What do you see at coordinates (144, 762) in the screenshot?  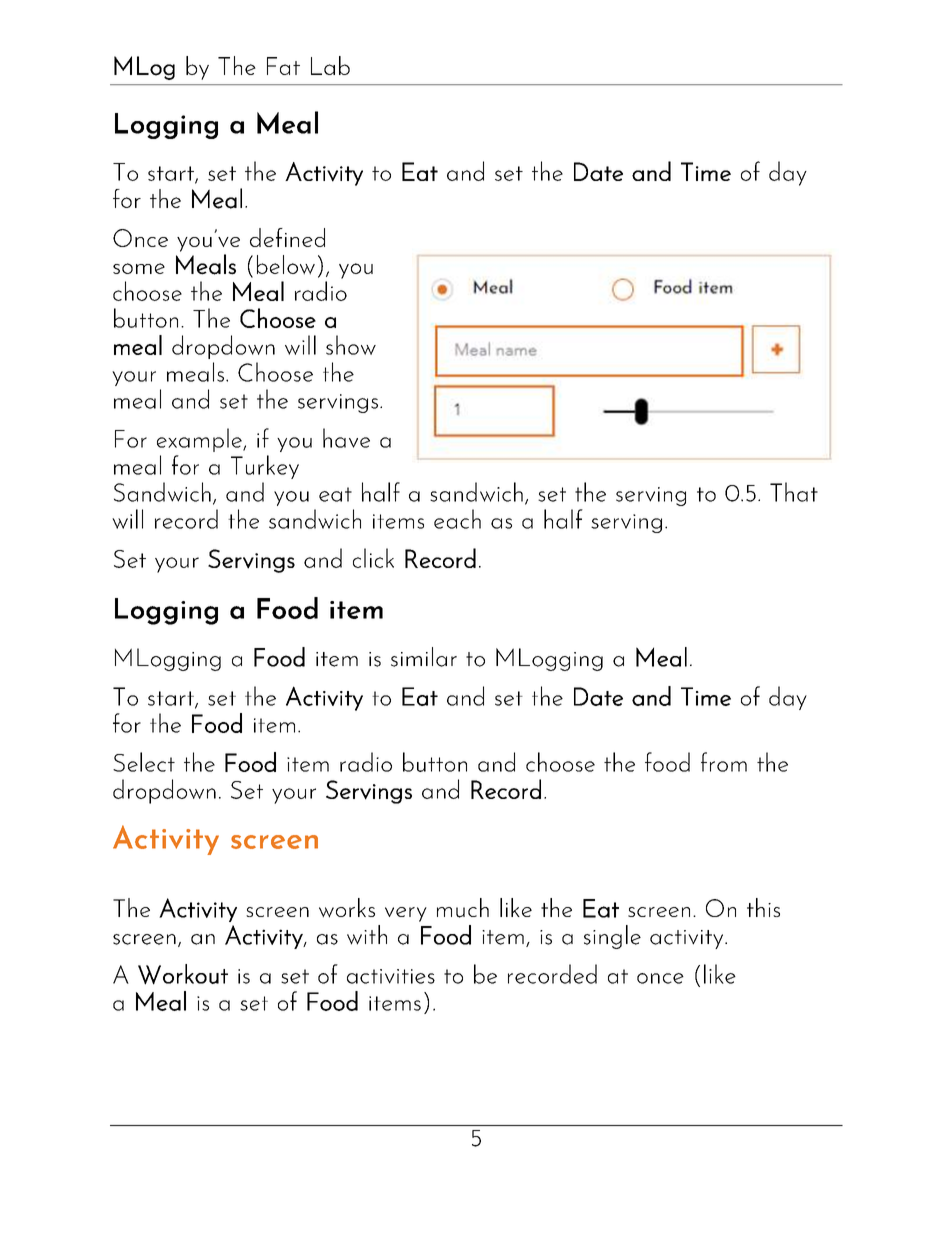 I see `Select` at bounding box center [144, 762].
